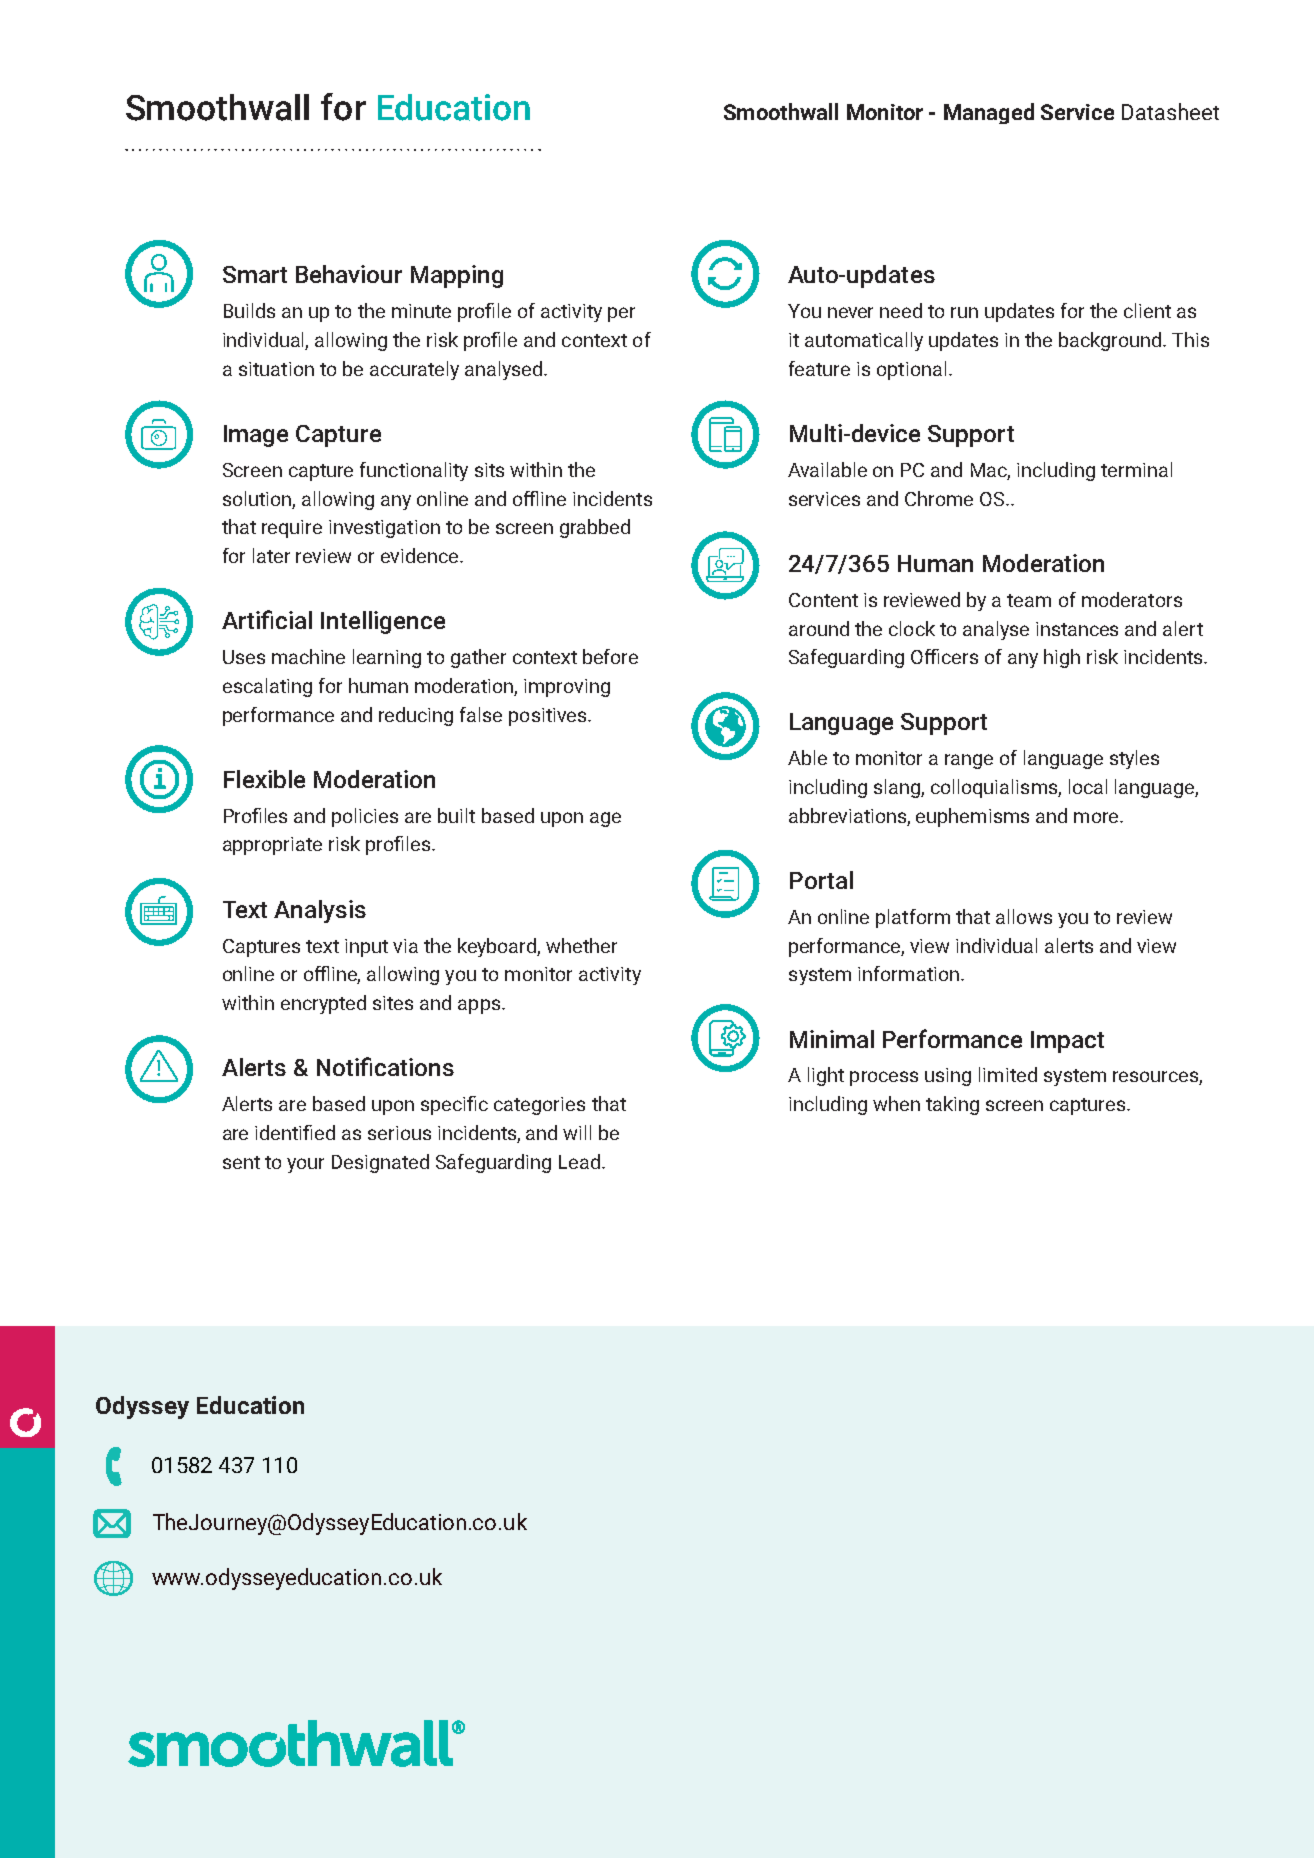 This image has height=1858, width=1314. What do you see at coordinates (821, 880) in the image?
I see `Portal` at bounding box center [821, 880].
